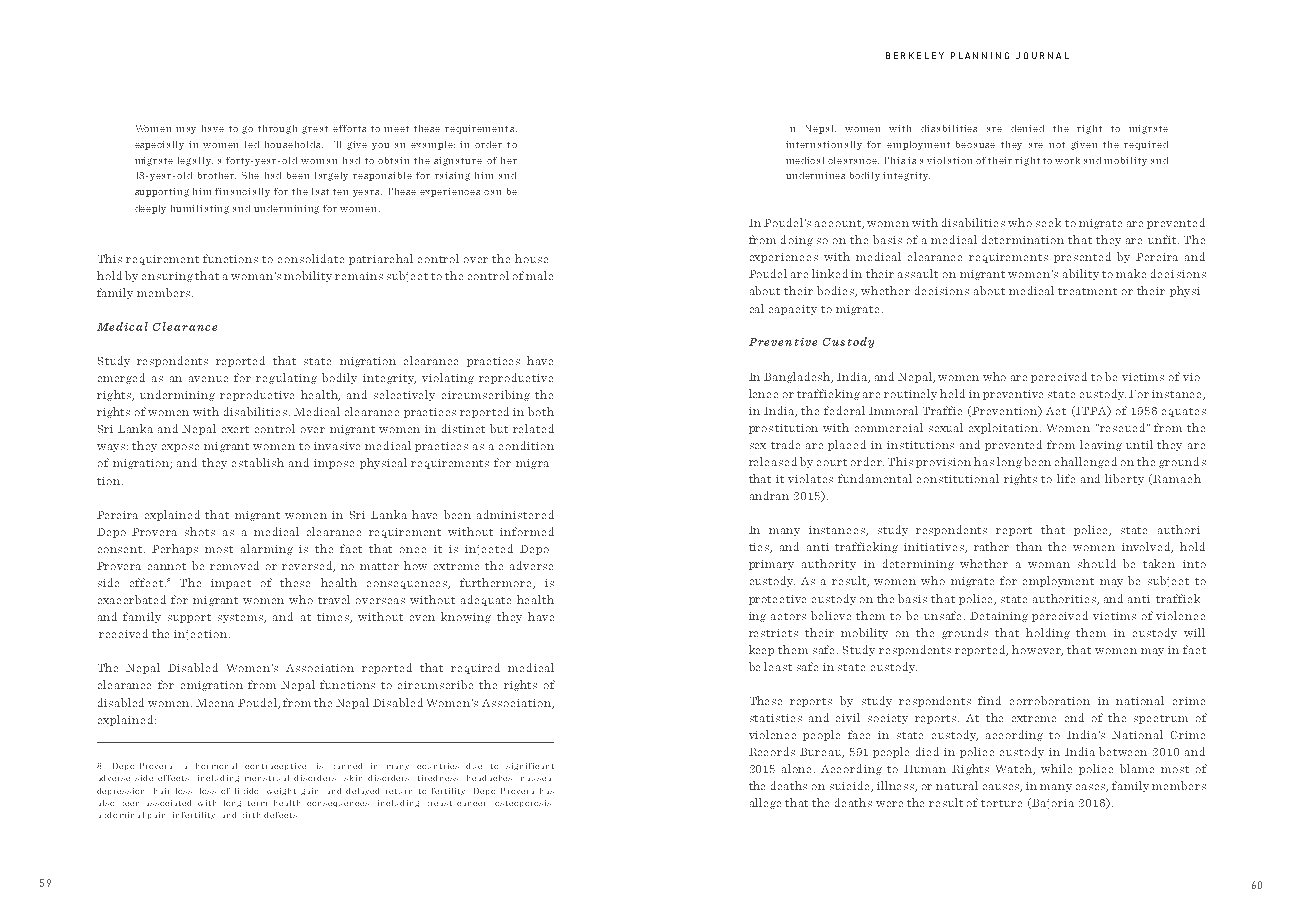  What do you see at coordinates (277, 129) in the screenshot?
I see `through` at bounding box center [277, 129].
